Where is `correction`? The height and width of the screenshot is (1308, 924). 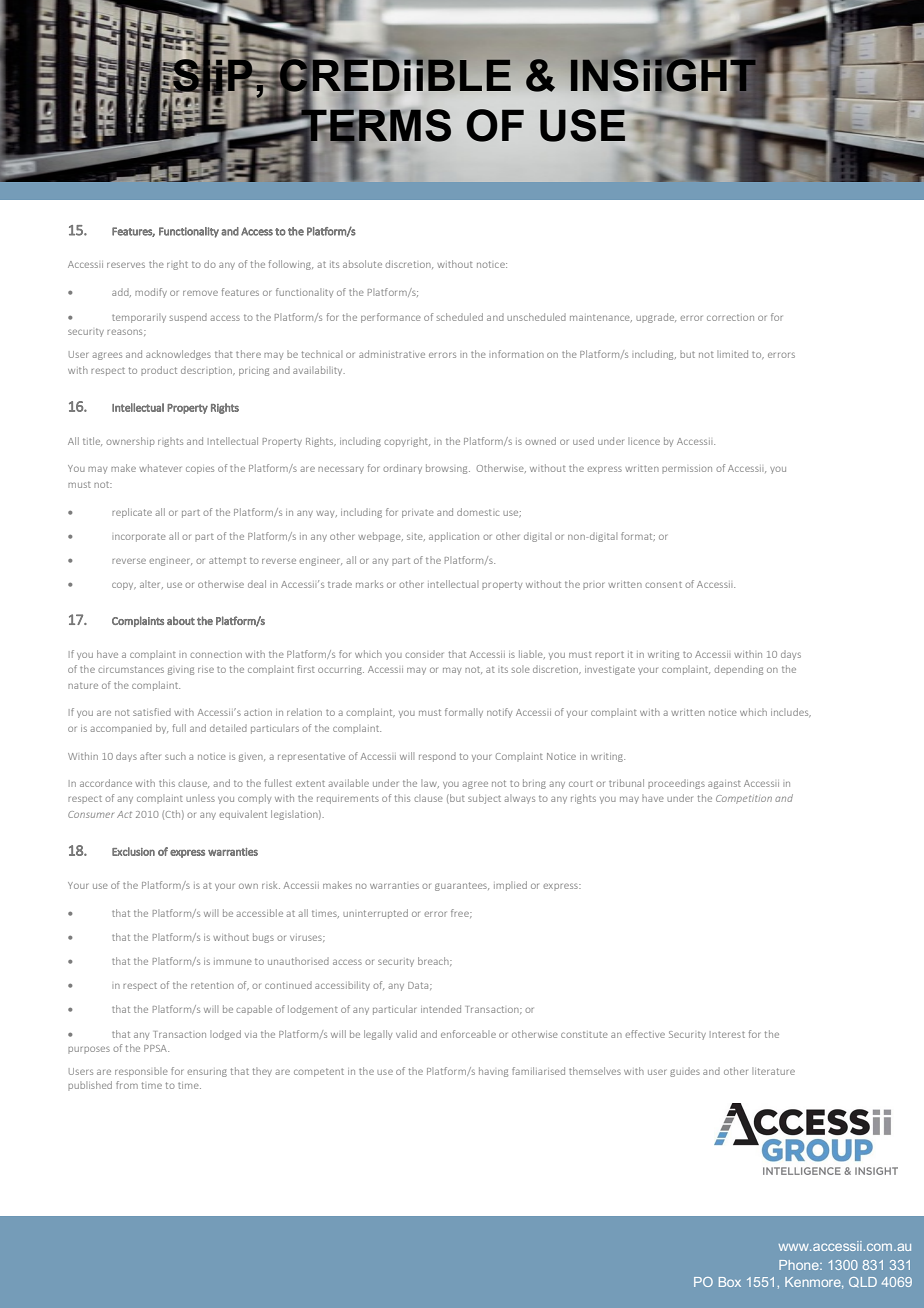
correction is located at coordinates (730, 317).
